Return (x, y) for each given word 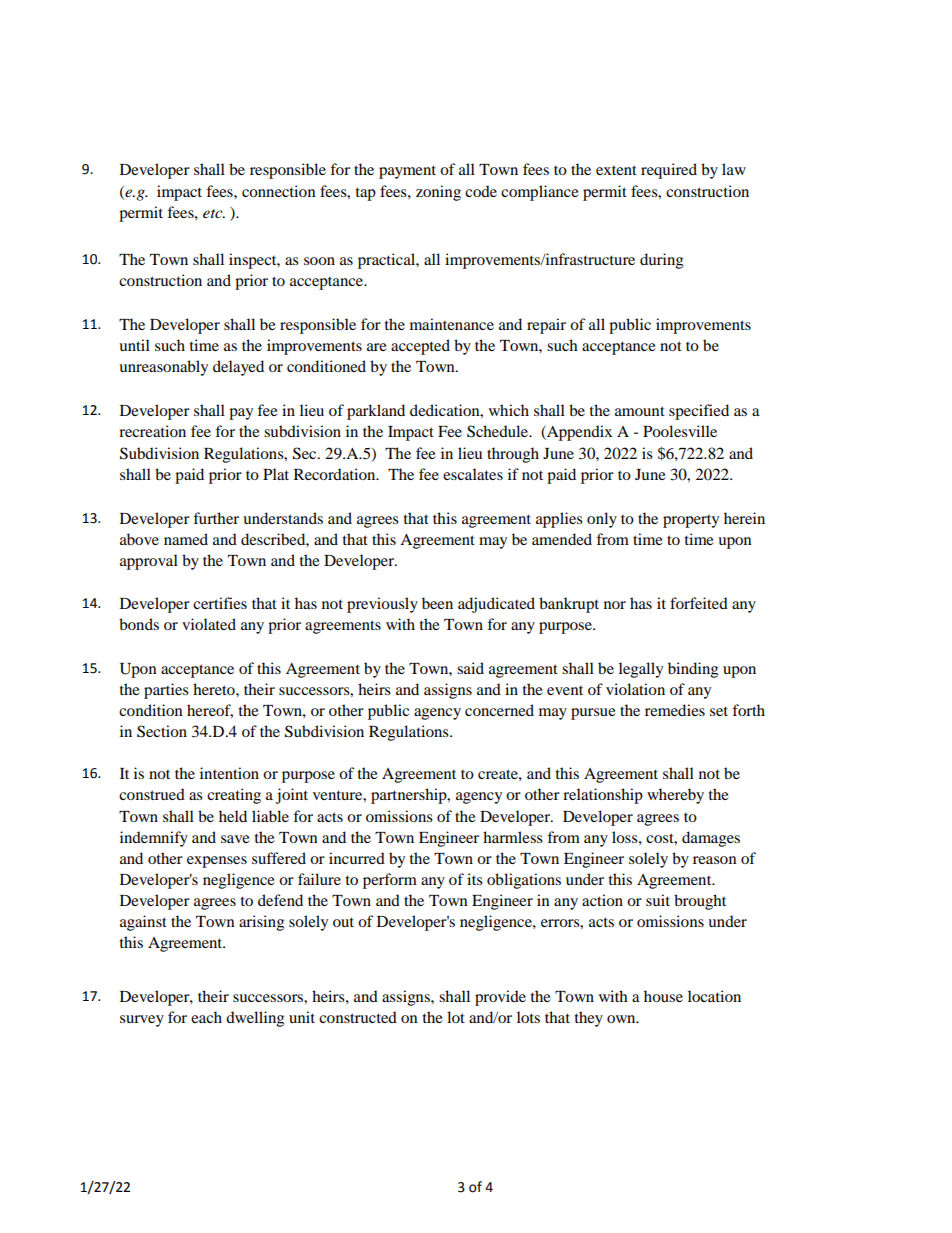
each (206, 1017)
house (663, 996)
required (669, 171)
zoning (438, 193)
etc (214, 213)
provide (500, 998)
